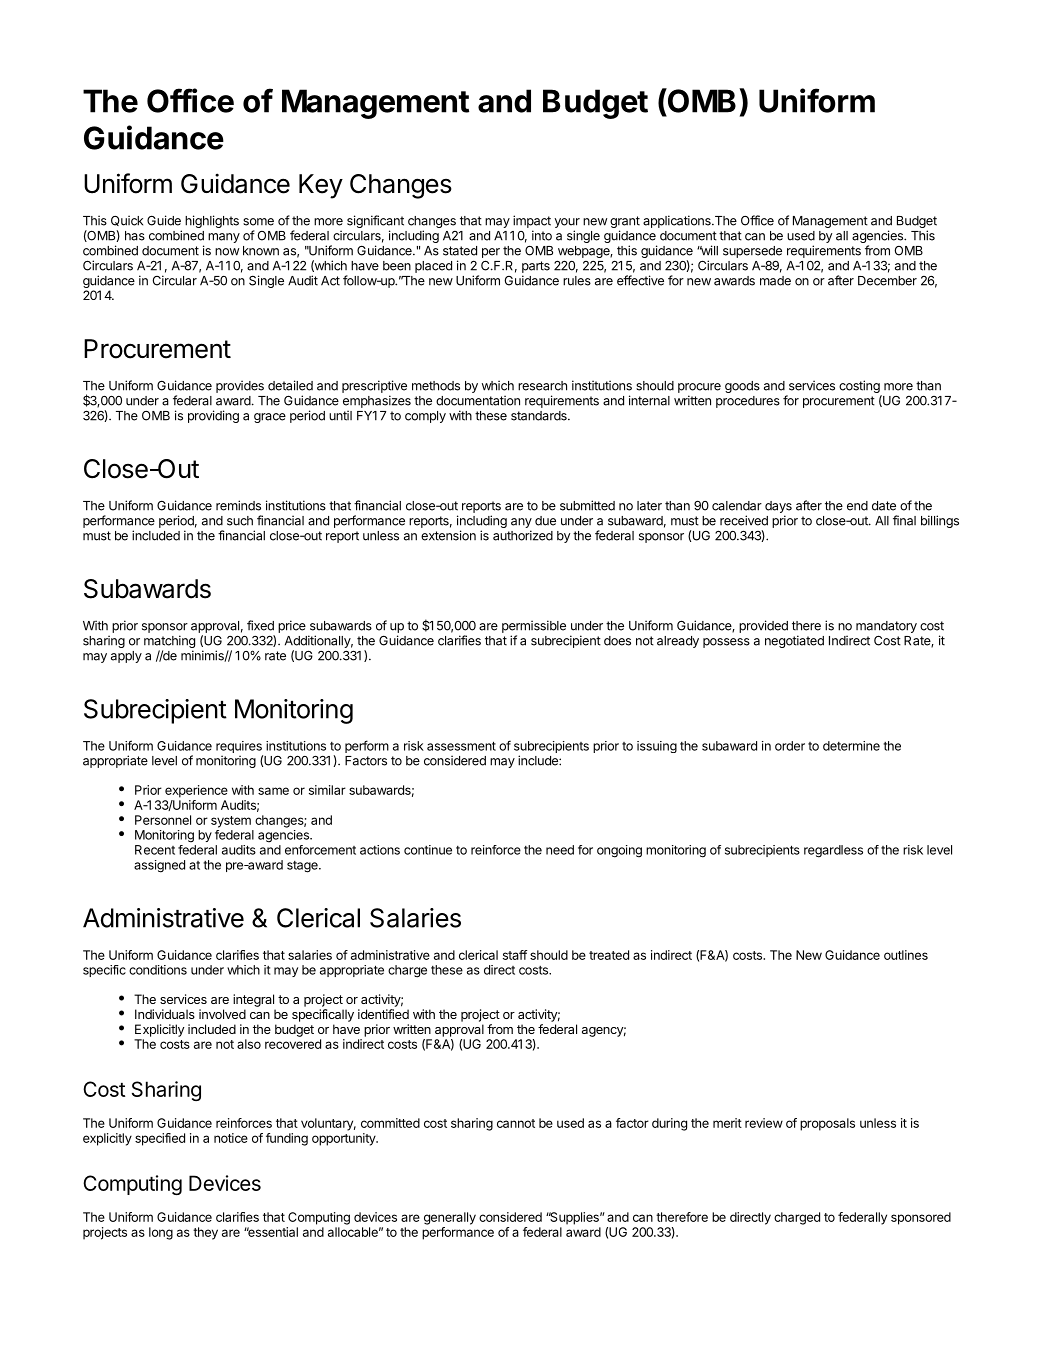 Image resolution: width=1051 pixels, height=1361 pixels. What do you see at coordinates (752, 252) in the document?
I see `supersede` at bounding box center [752, 252].
